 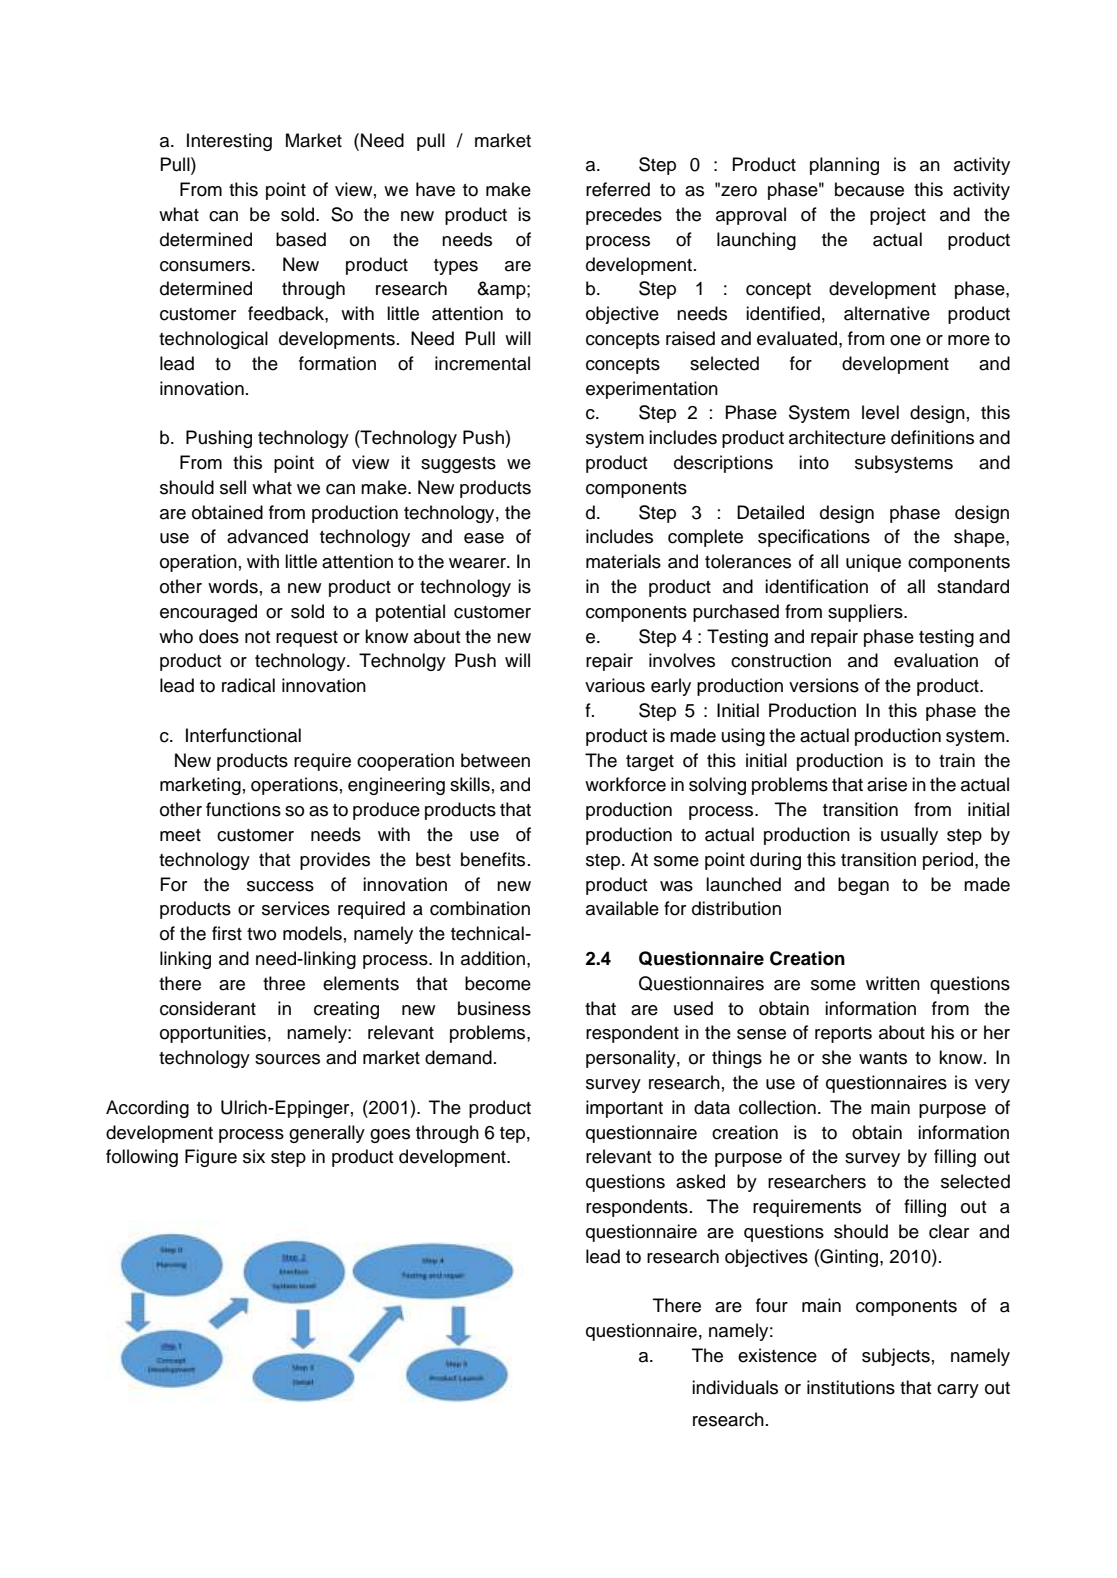 I want to click on words, so click(x=233, y=586).
